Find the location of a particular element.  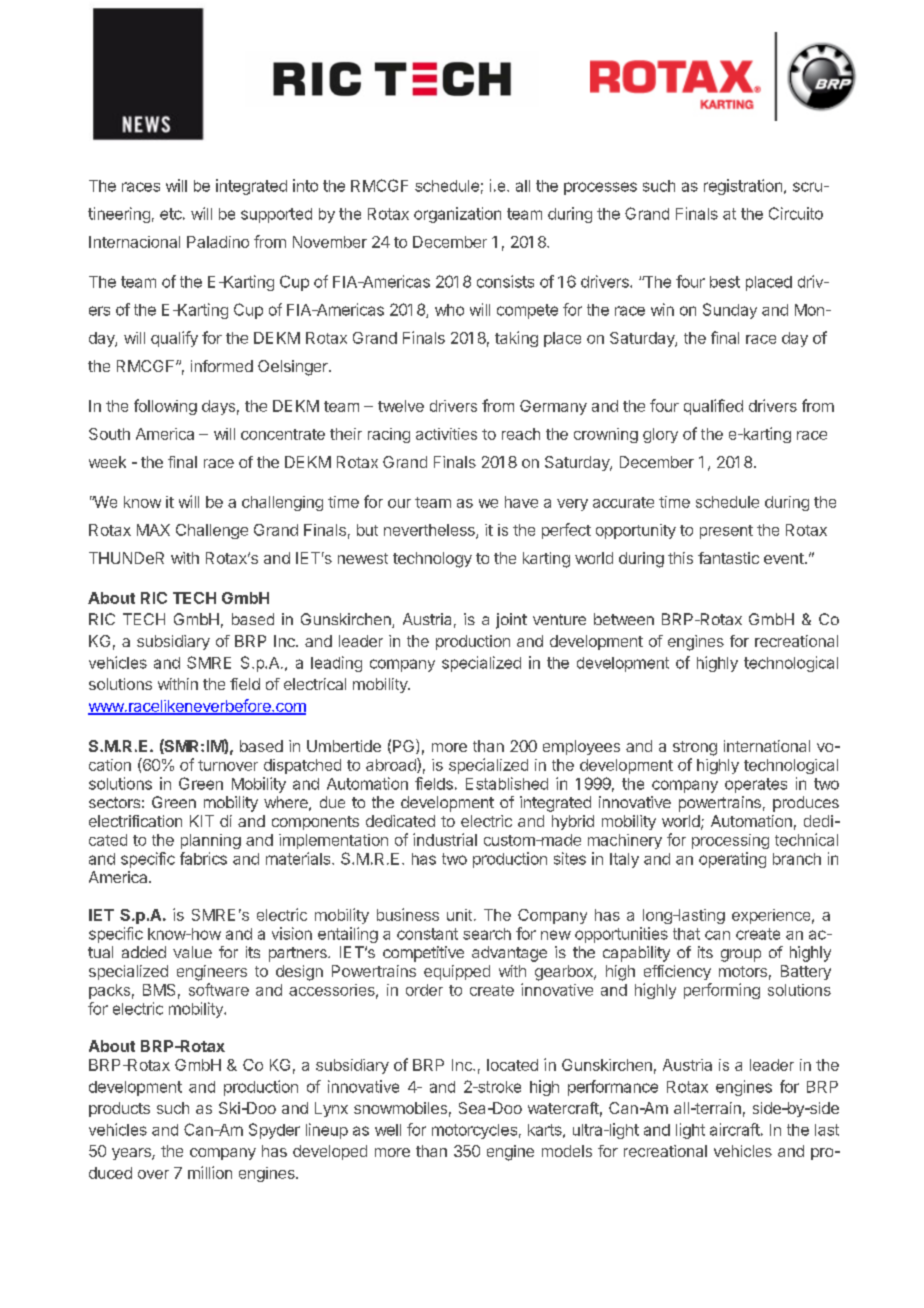

Established is located at coordinates (507, 783).
